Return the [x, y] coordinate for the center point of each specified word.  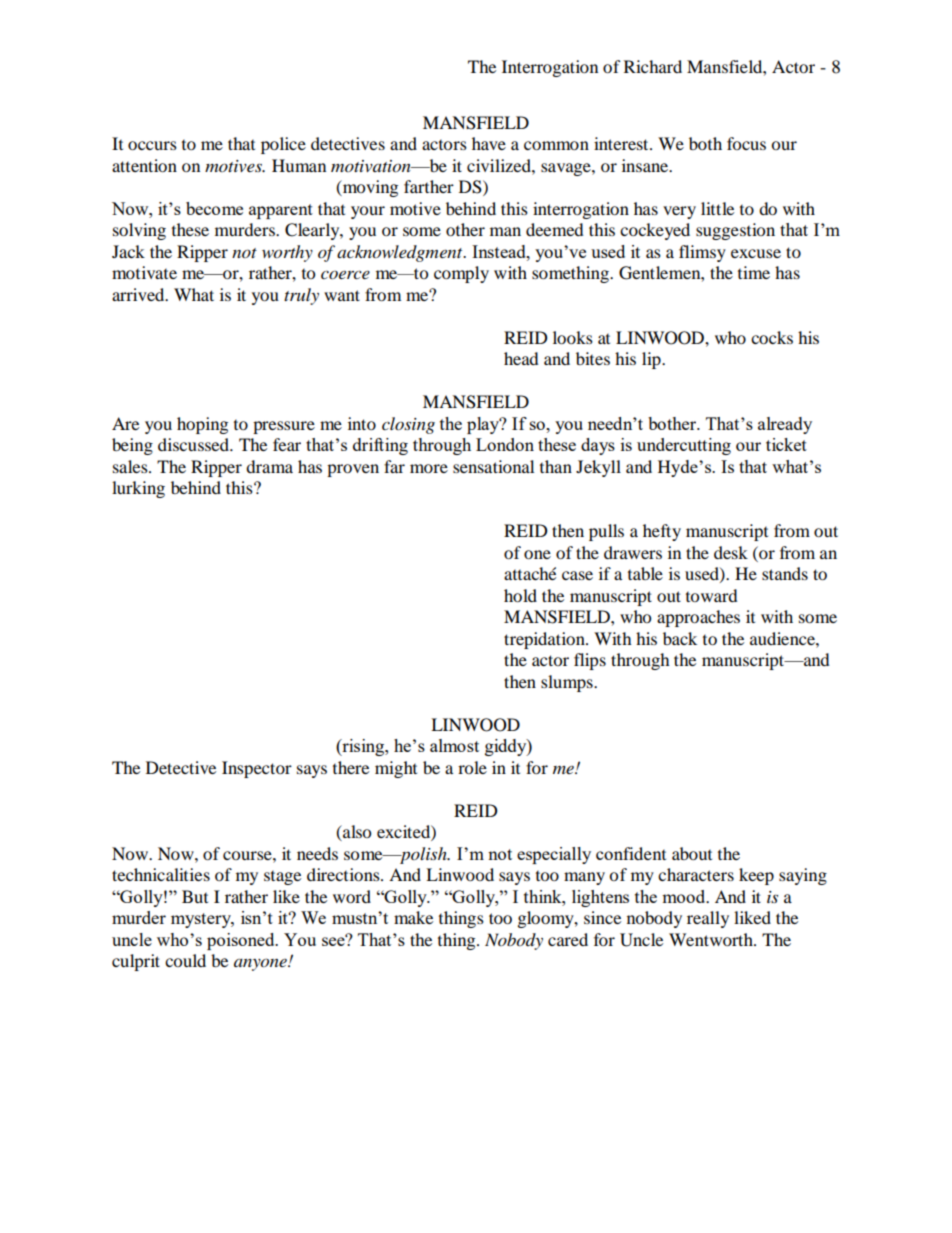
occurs [152, 145]
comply [461, 274]
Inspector [257, 769]
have [489, 143]
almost [454, 745]
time [754, 272]
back [680, 638]
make [413, 917]
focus [746, 143]
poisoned [242, 941]
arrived [139, 294]
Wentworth [712, 939]
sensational [493, 466]
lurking [138, 489]
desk [731, 552]
